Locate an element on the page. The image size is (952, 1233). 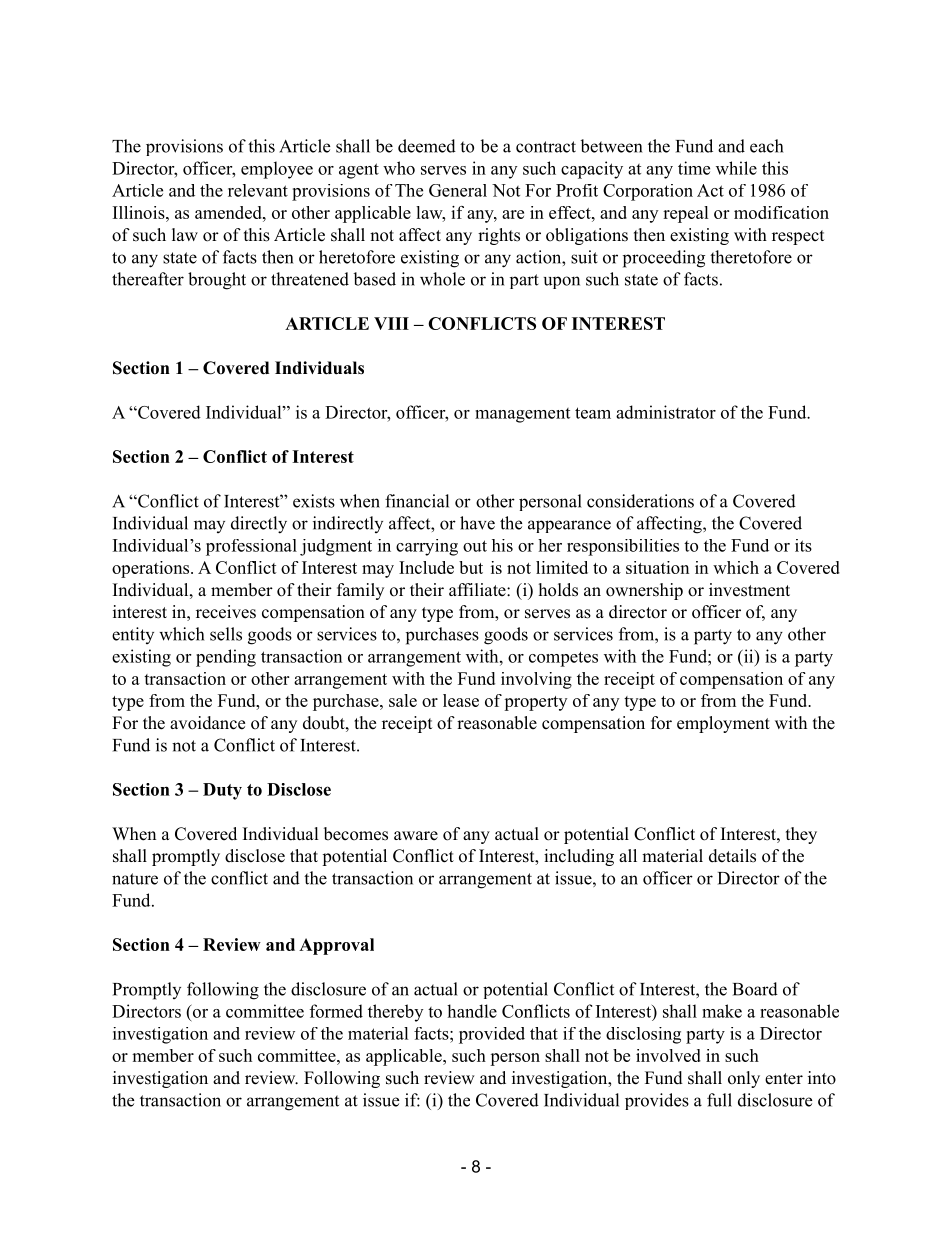
investment is located at coordinates (749, 590).
